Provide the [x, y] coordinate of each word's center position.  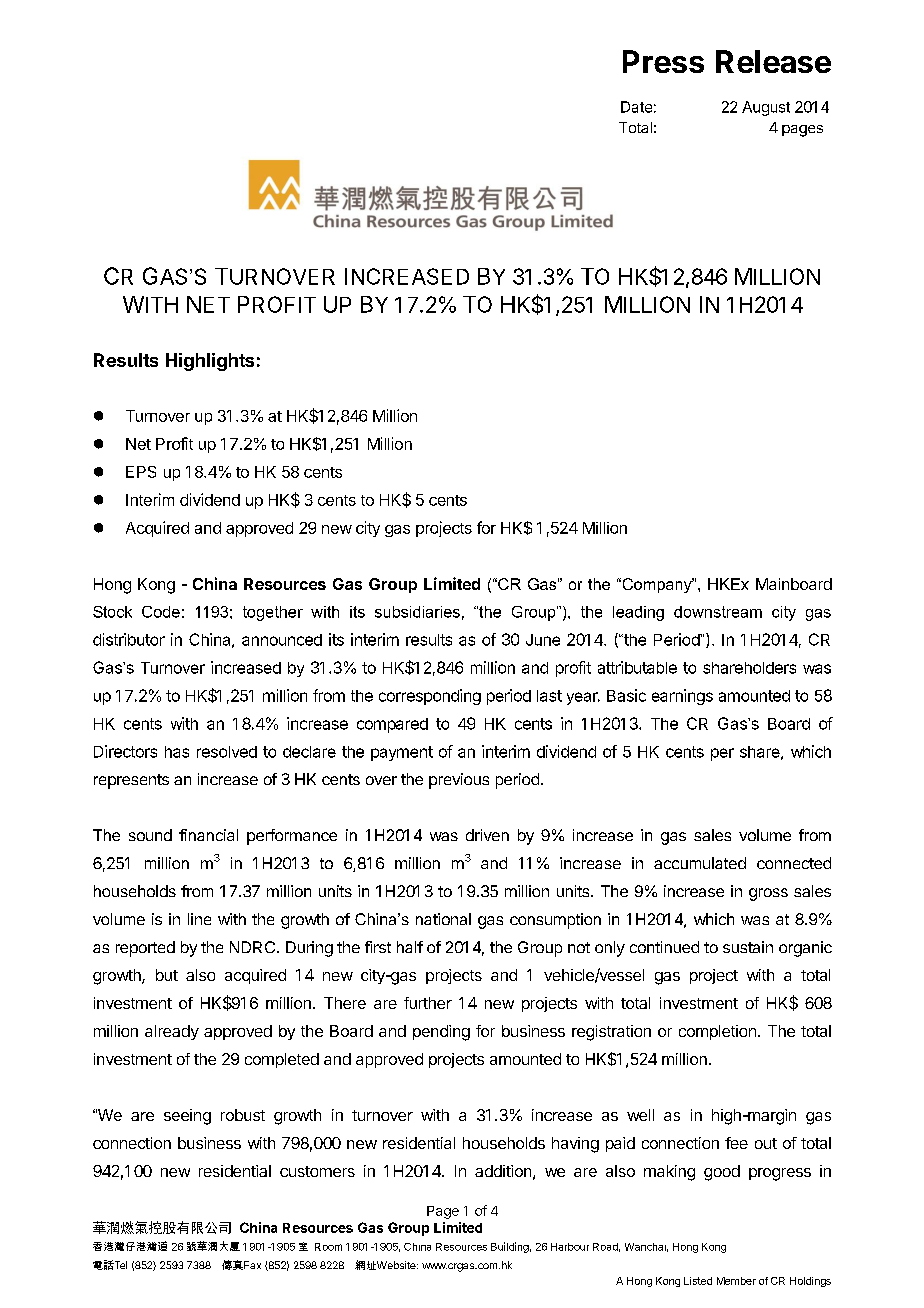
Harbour [570, 1247]
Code [161, 612]
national [443, 919]
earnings [682, 697]
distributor [129, 639]
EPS [141, 472]
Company [657, 585]
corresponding [430, 697]
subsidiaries [417, 612]
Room [328, 1247]
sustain [748, 947]
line [199, 919]
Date [636, 107]
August [766, 108]
